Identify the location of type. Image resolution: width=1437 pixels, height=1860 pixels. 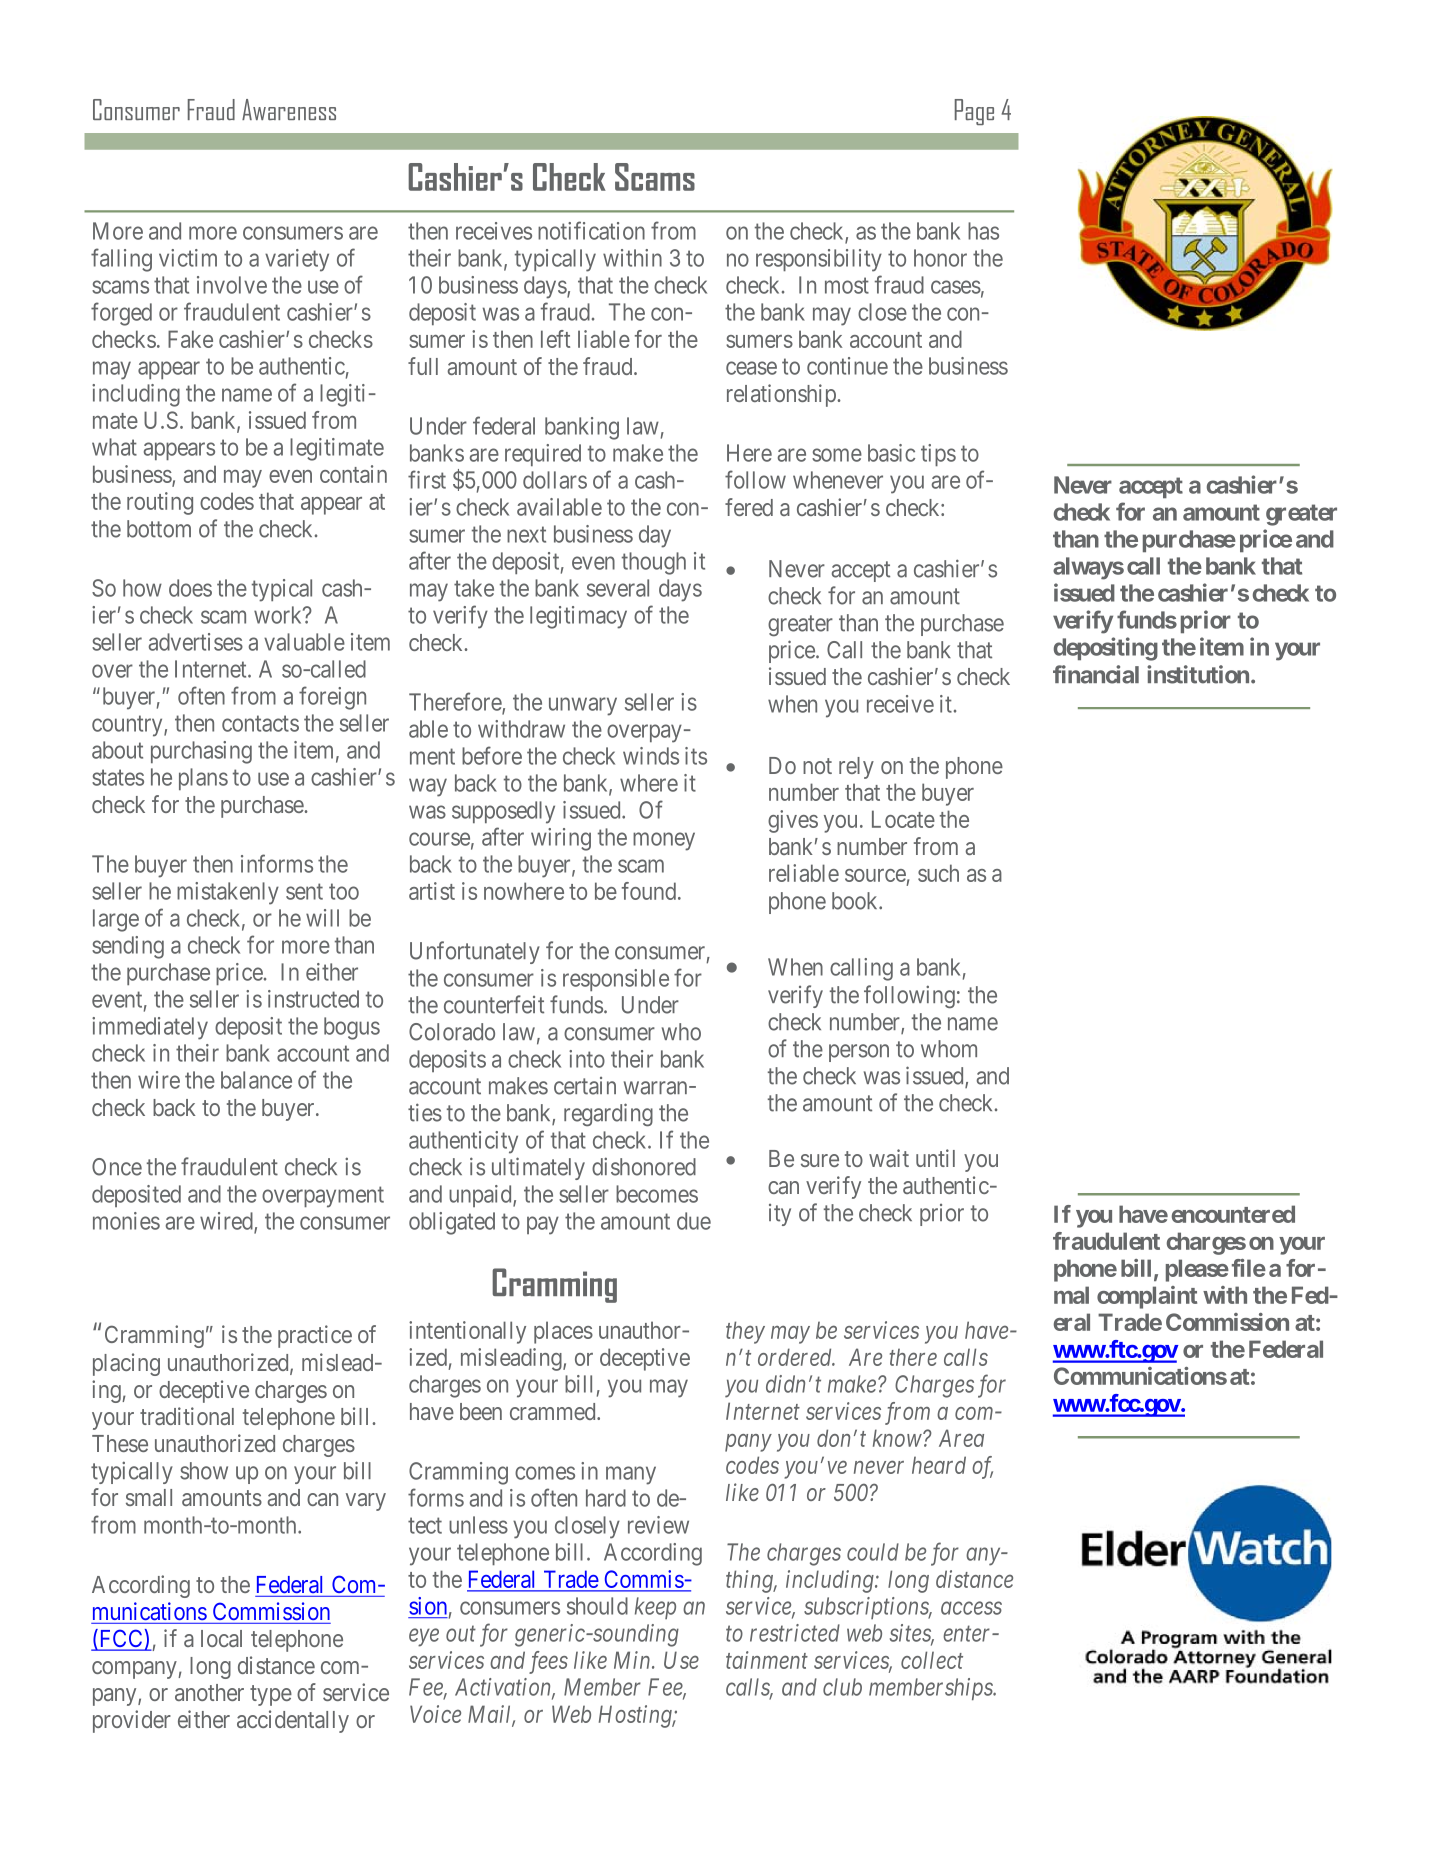
(271, 1695).
